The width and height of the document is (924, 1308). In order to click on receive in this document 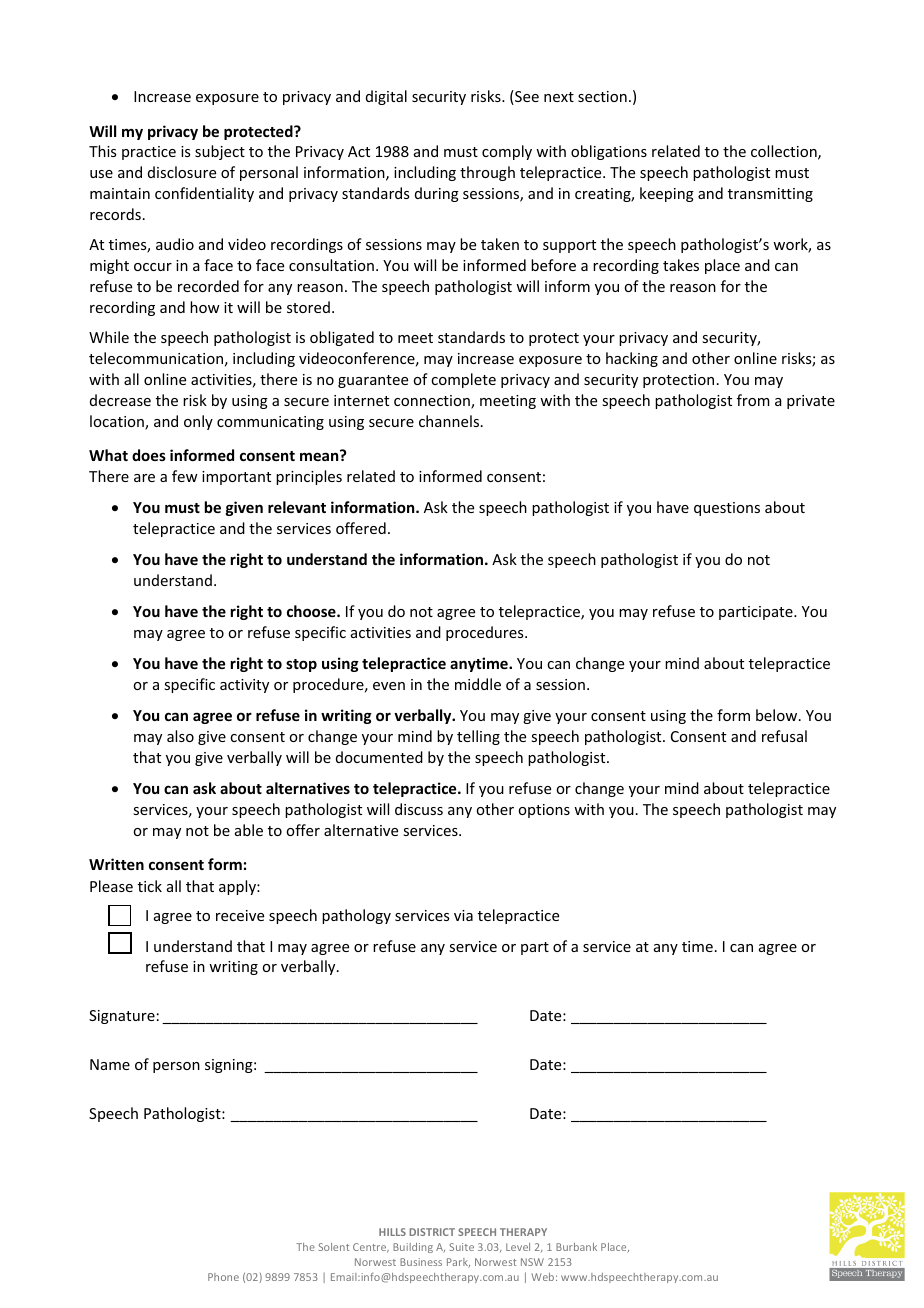, I will do `click(240, 915)`.
